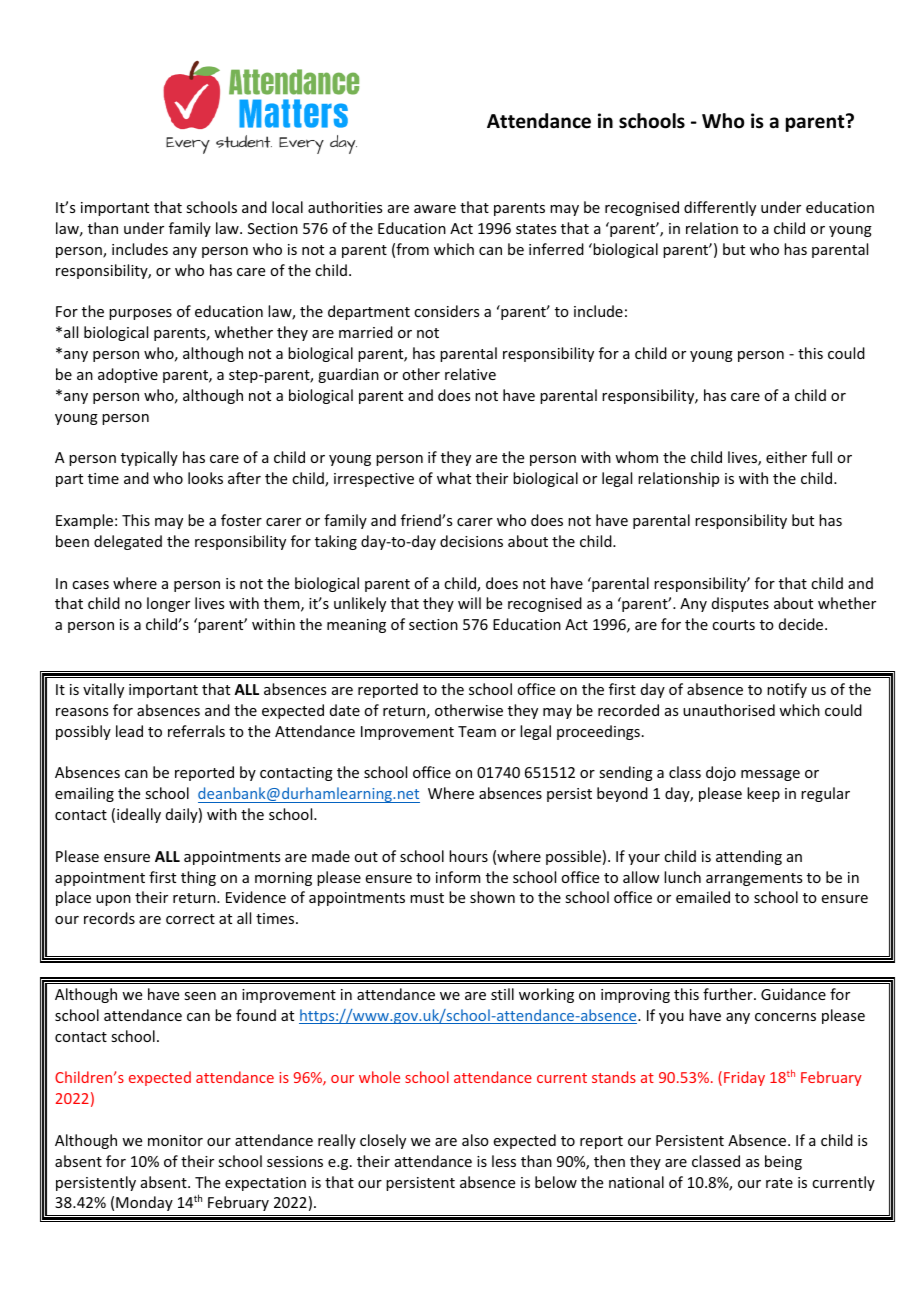 The width and height of the screenshot is (924, 1308). I want to click on Team, so click(477, 731).
